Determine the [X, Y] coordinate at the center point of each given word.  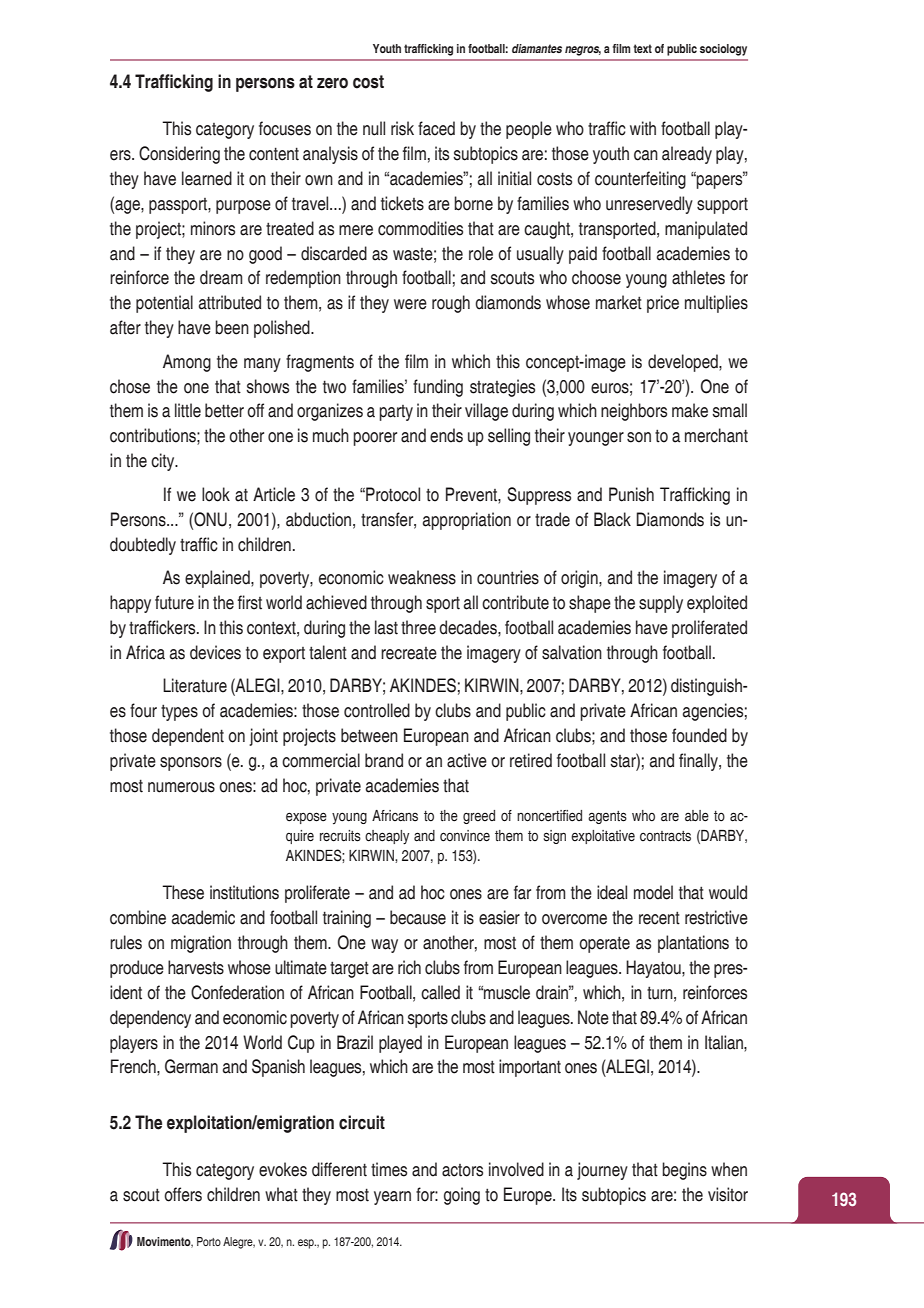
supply [661, 604]
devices [215, 652]
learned [207, 178]
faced [436, 128]
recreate [409, 653]
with [643, 128]
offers [183, 1194]
